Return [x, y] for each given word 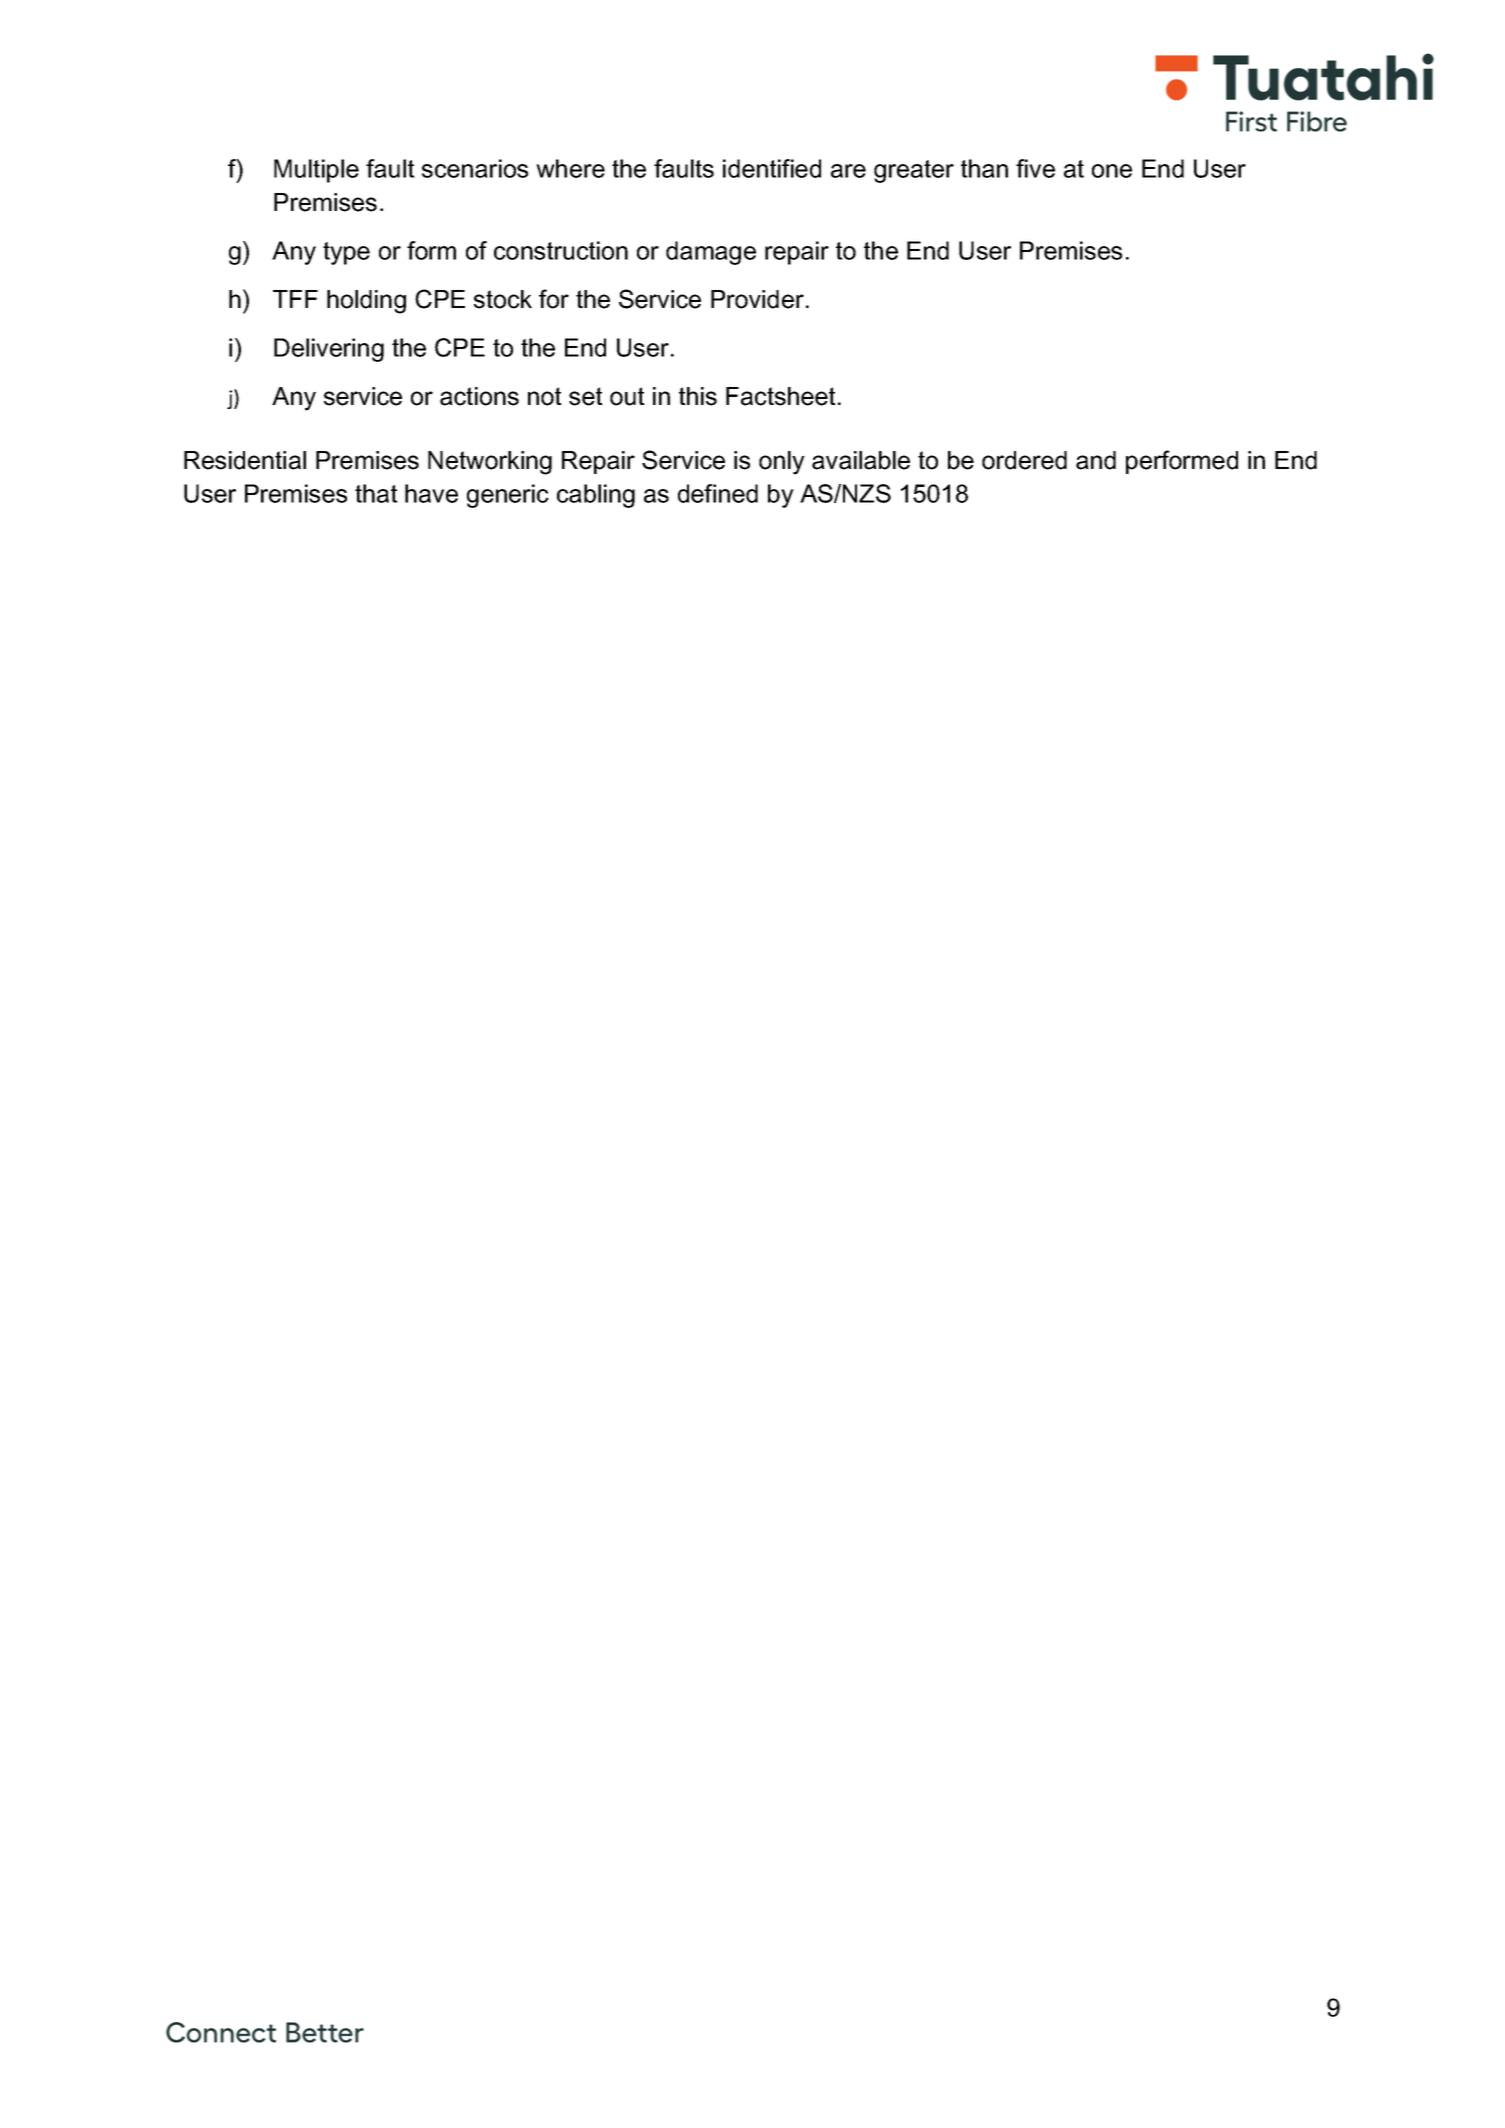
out [627, 396]
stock [503, 299]
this [698, 396]
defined [718, 493]
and [1096, 460]
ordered [1024, 460]
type [346, 253]
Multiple [316, 171]
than [984, 168]
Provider [757, 299]
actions [479, 396]
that [376, 493]
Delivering [329, 350]
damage [711, 253]
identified [772, 168]
